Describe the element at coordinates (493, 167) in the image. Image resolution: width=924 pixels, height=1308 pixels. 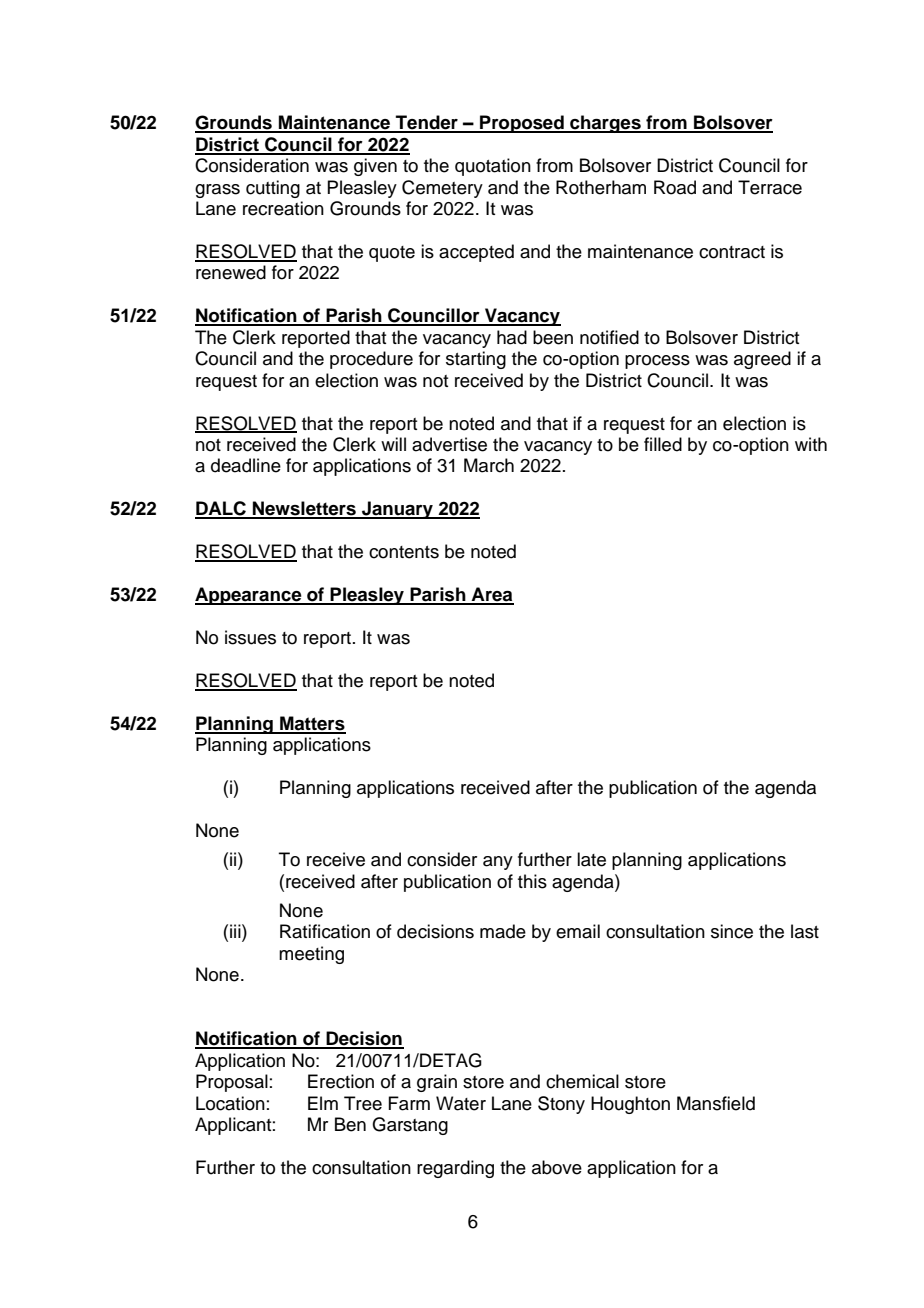
I see `quotation` at that location.
